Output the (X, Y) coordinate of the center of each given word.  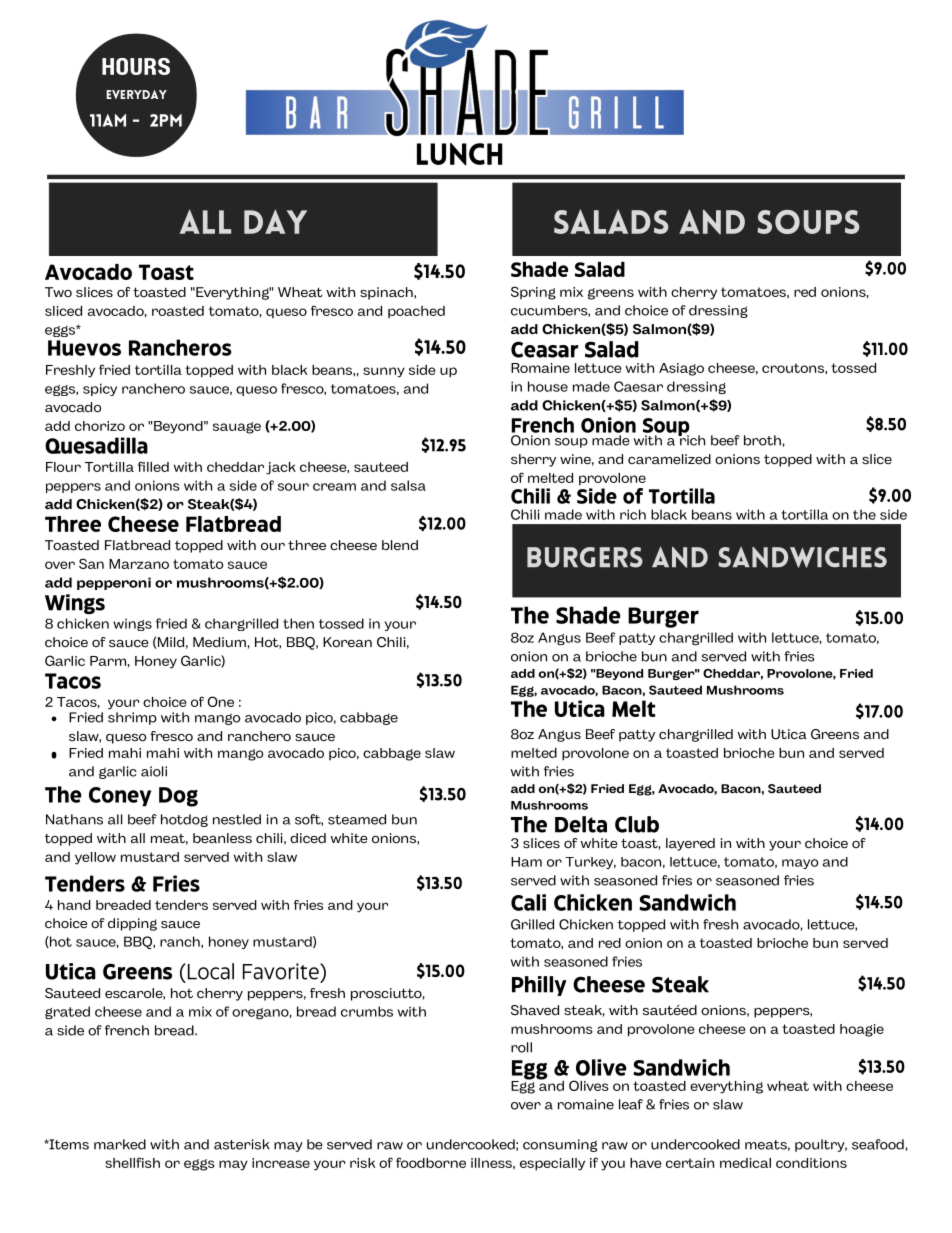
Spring (533, 293)
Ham (526, 862)
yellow (95, 858)
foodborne (431, 1162)
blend (400, 545)
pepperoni (114, 583)
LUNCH (460, 154)
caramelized (669, 459)
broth (762, 440)
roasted (178, 311)
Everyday (136, 94)
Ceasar (545, 349)
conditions (811, 1163)
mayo (800, 864)
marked (120, 1144)
